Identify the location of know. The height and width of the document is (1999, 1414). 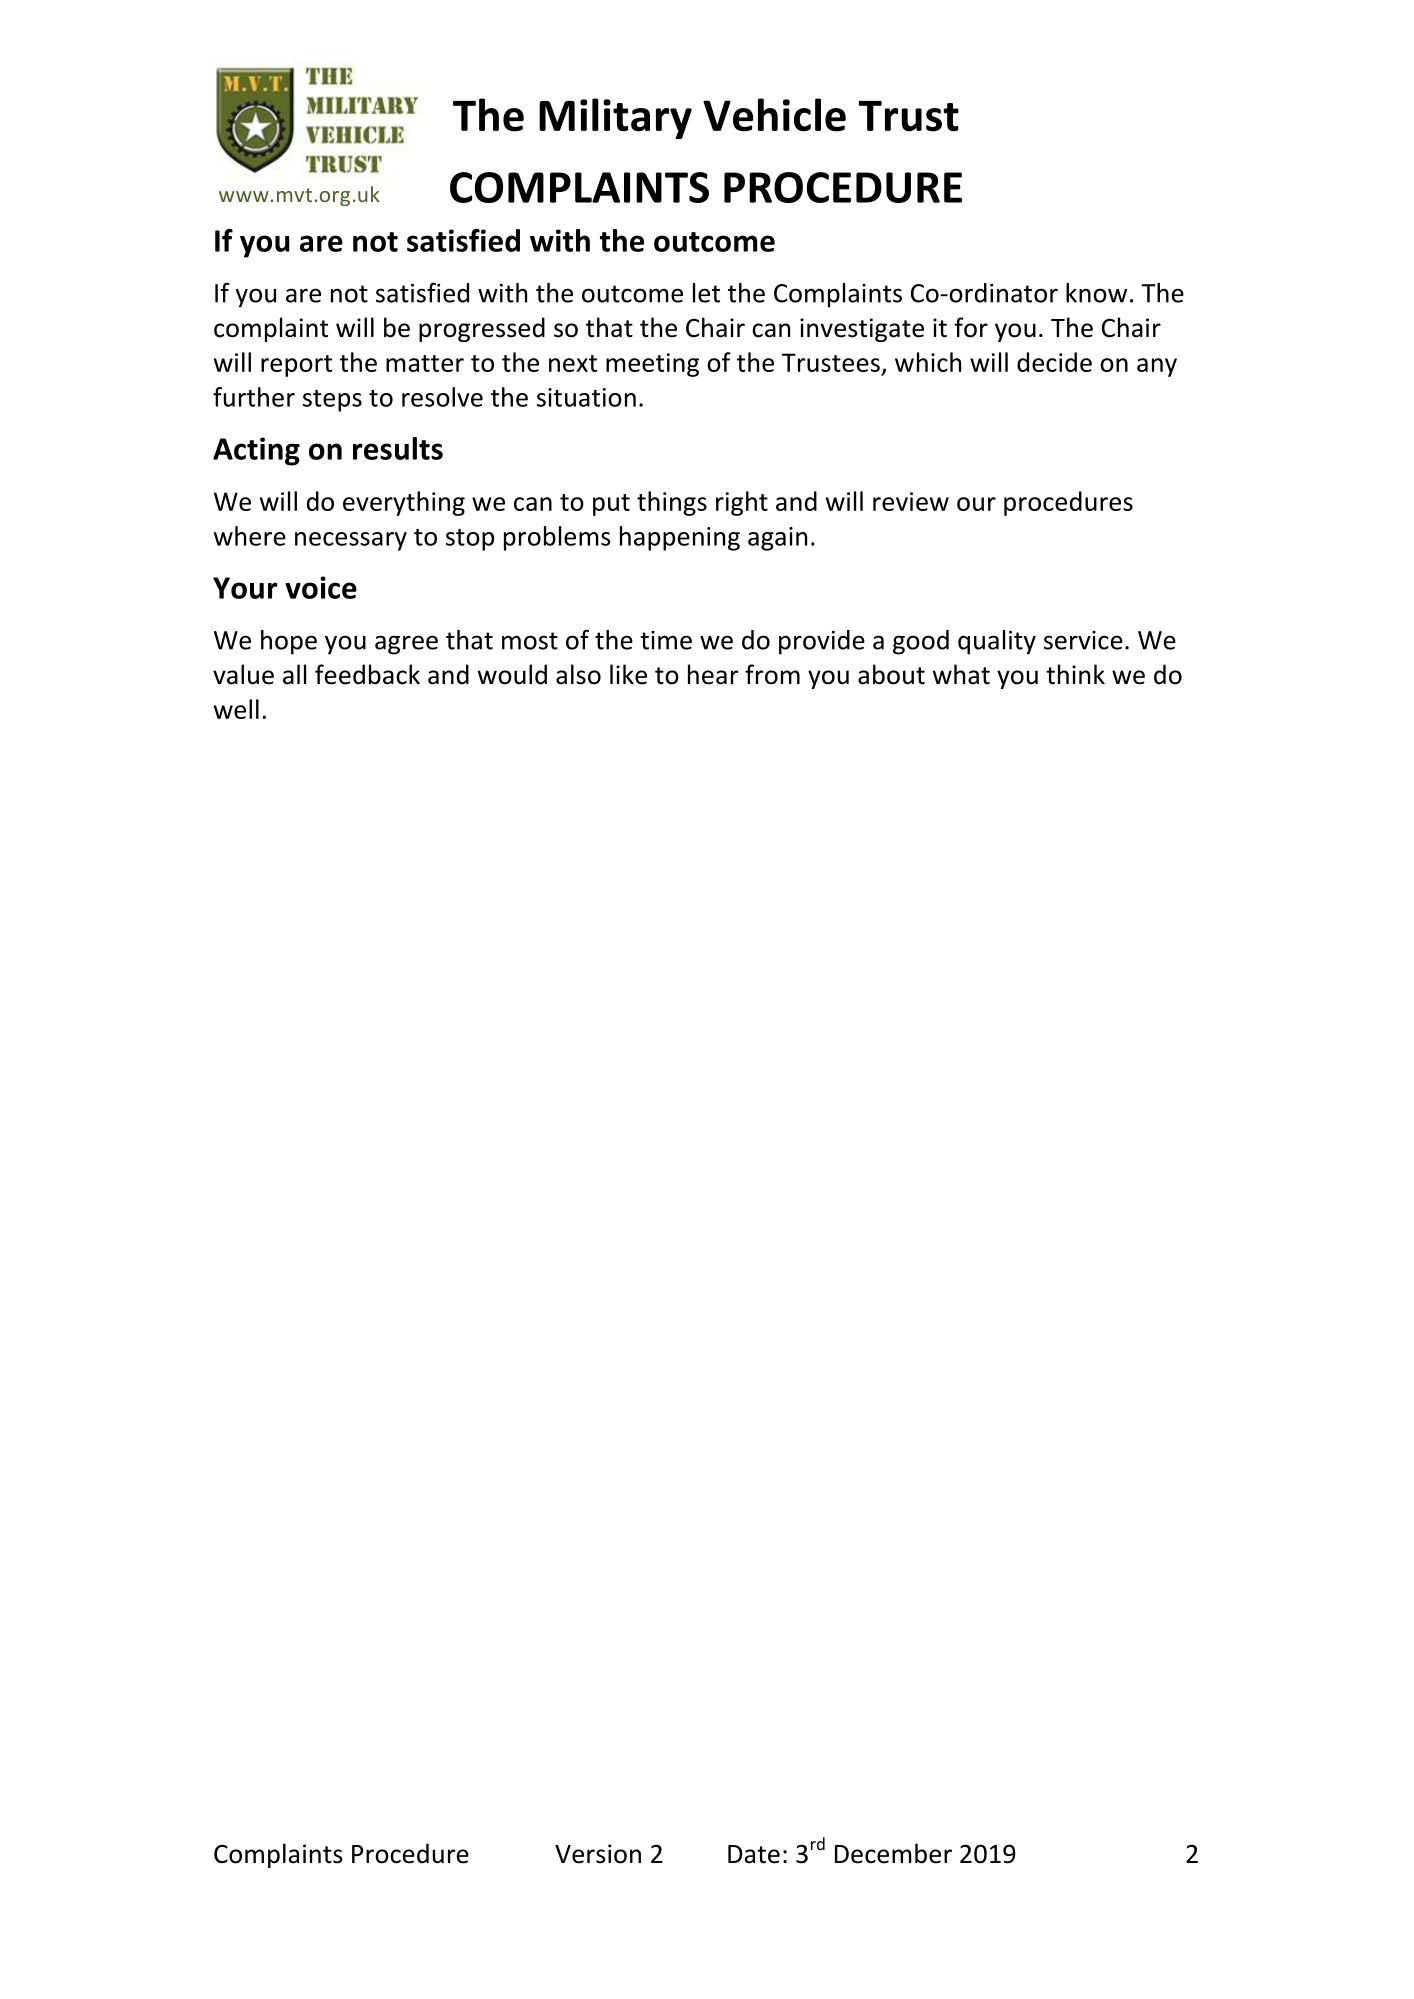
(1096, 293).
